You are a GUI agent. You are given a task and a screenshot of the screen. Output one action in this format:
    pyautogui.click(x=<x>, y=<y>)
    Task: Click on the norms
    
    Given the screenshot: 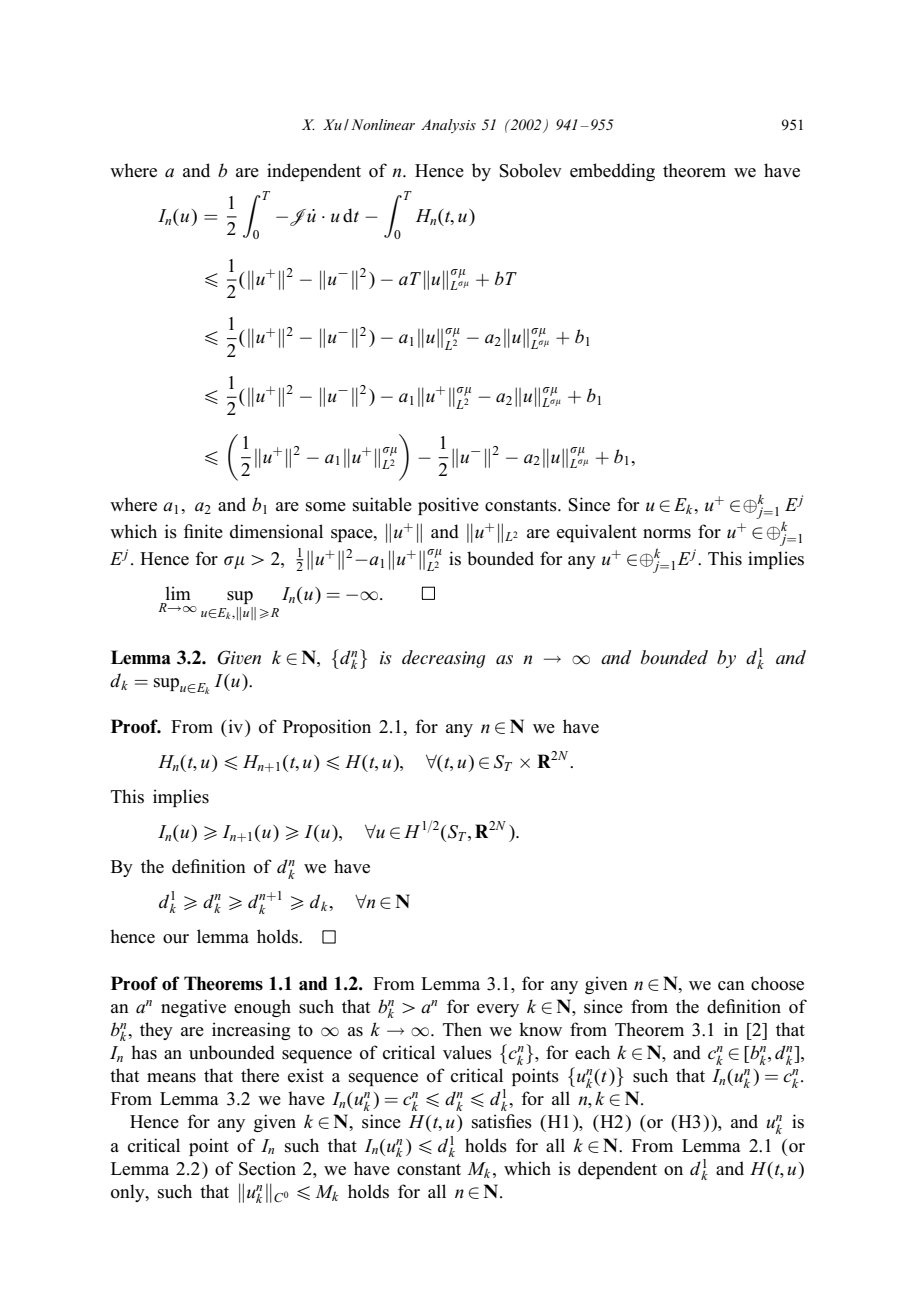 What is the action you would take?
    pyautogui.click(x=667, y=534)
